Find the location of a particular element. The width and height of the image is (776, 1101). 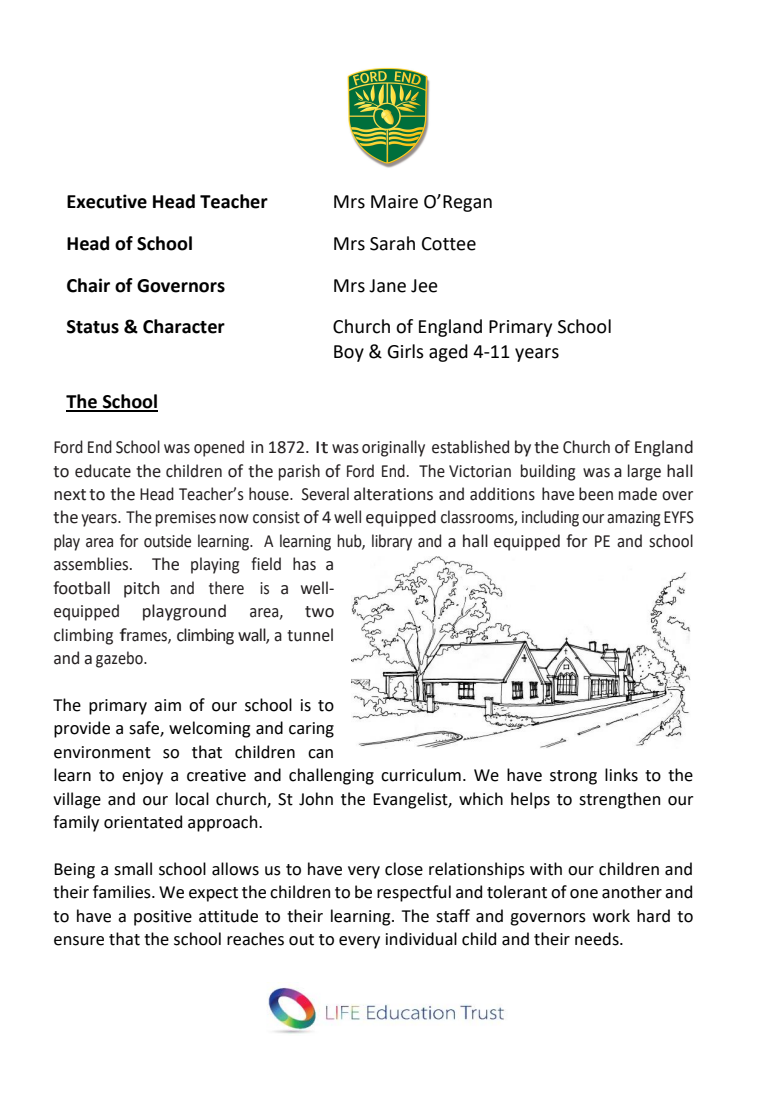

Executive is located at coordinates (107, 201).
